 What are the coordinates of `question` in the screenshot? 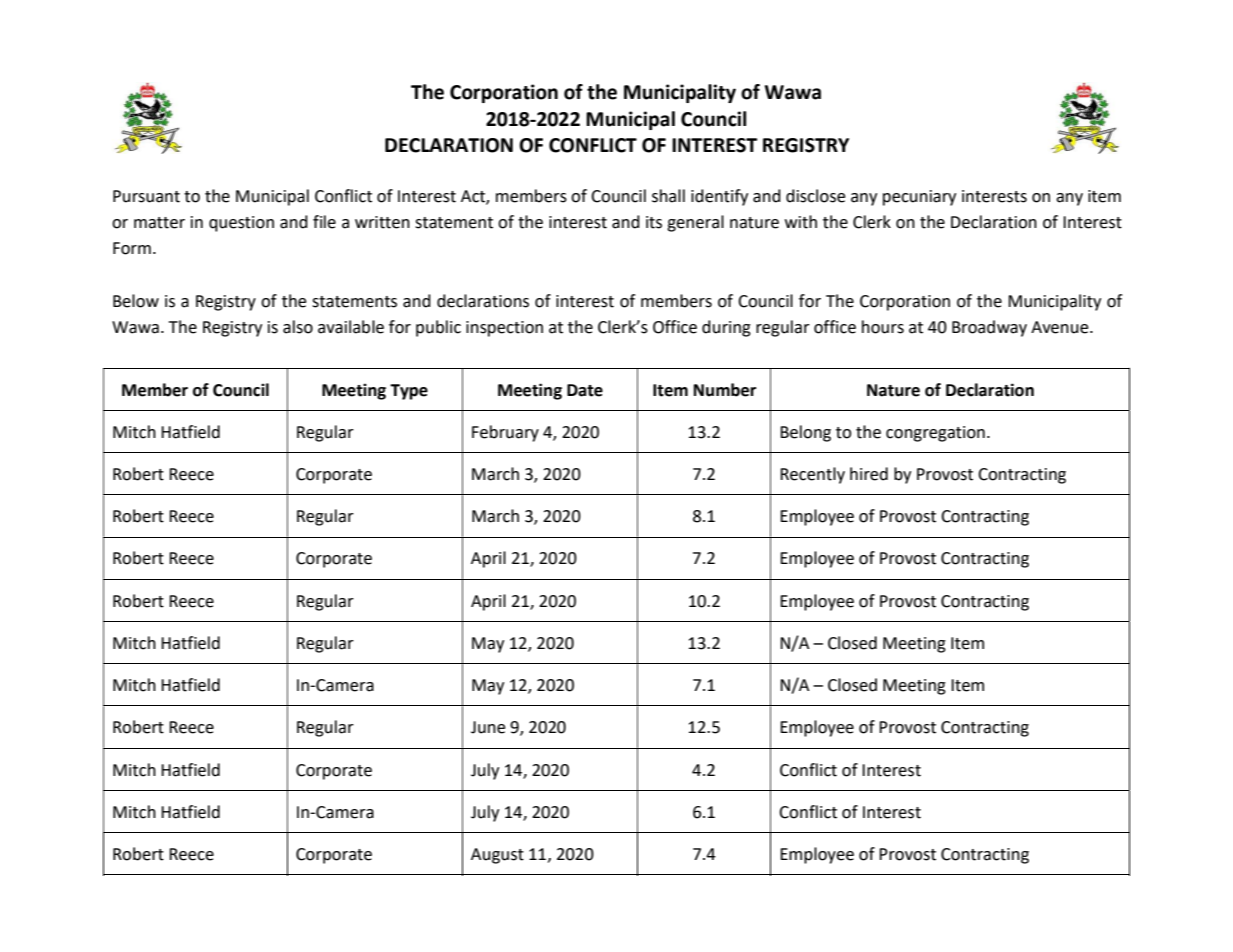 It's located at (241, 224).
